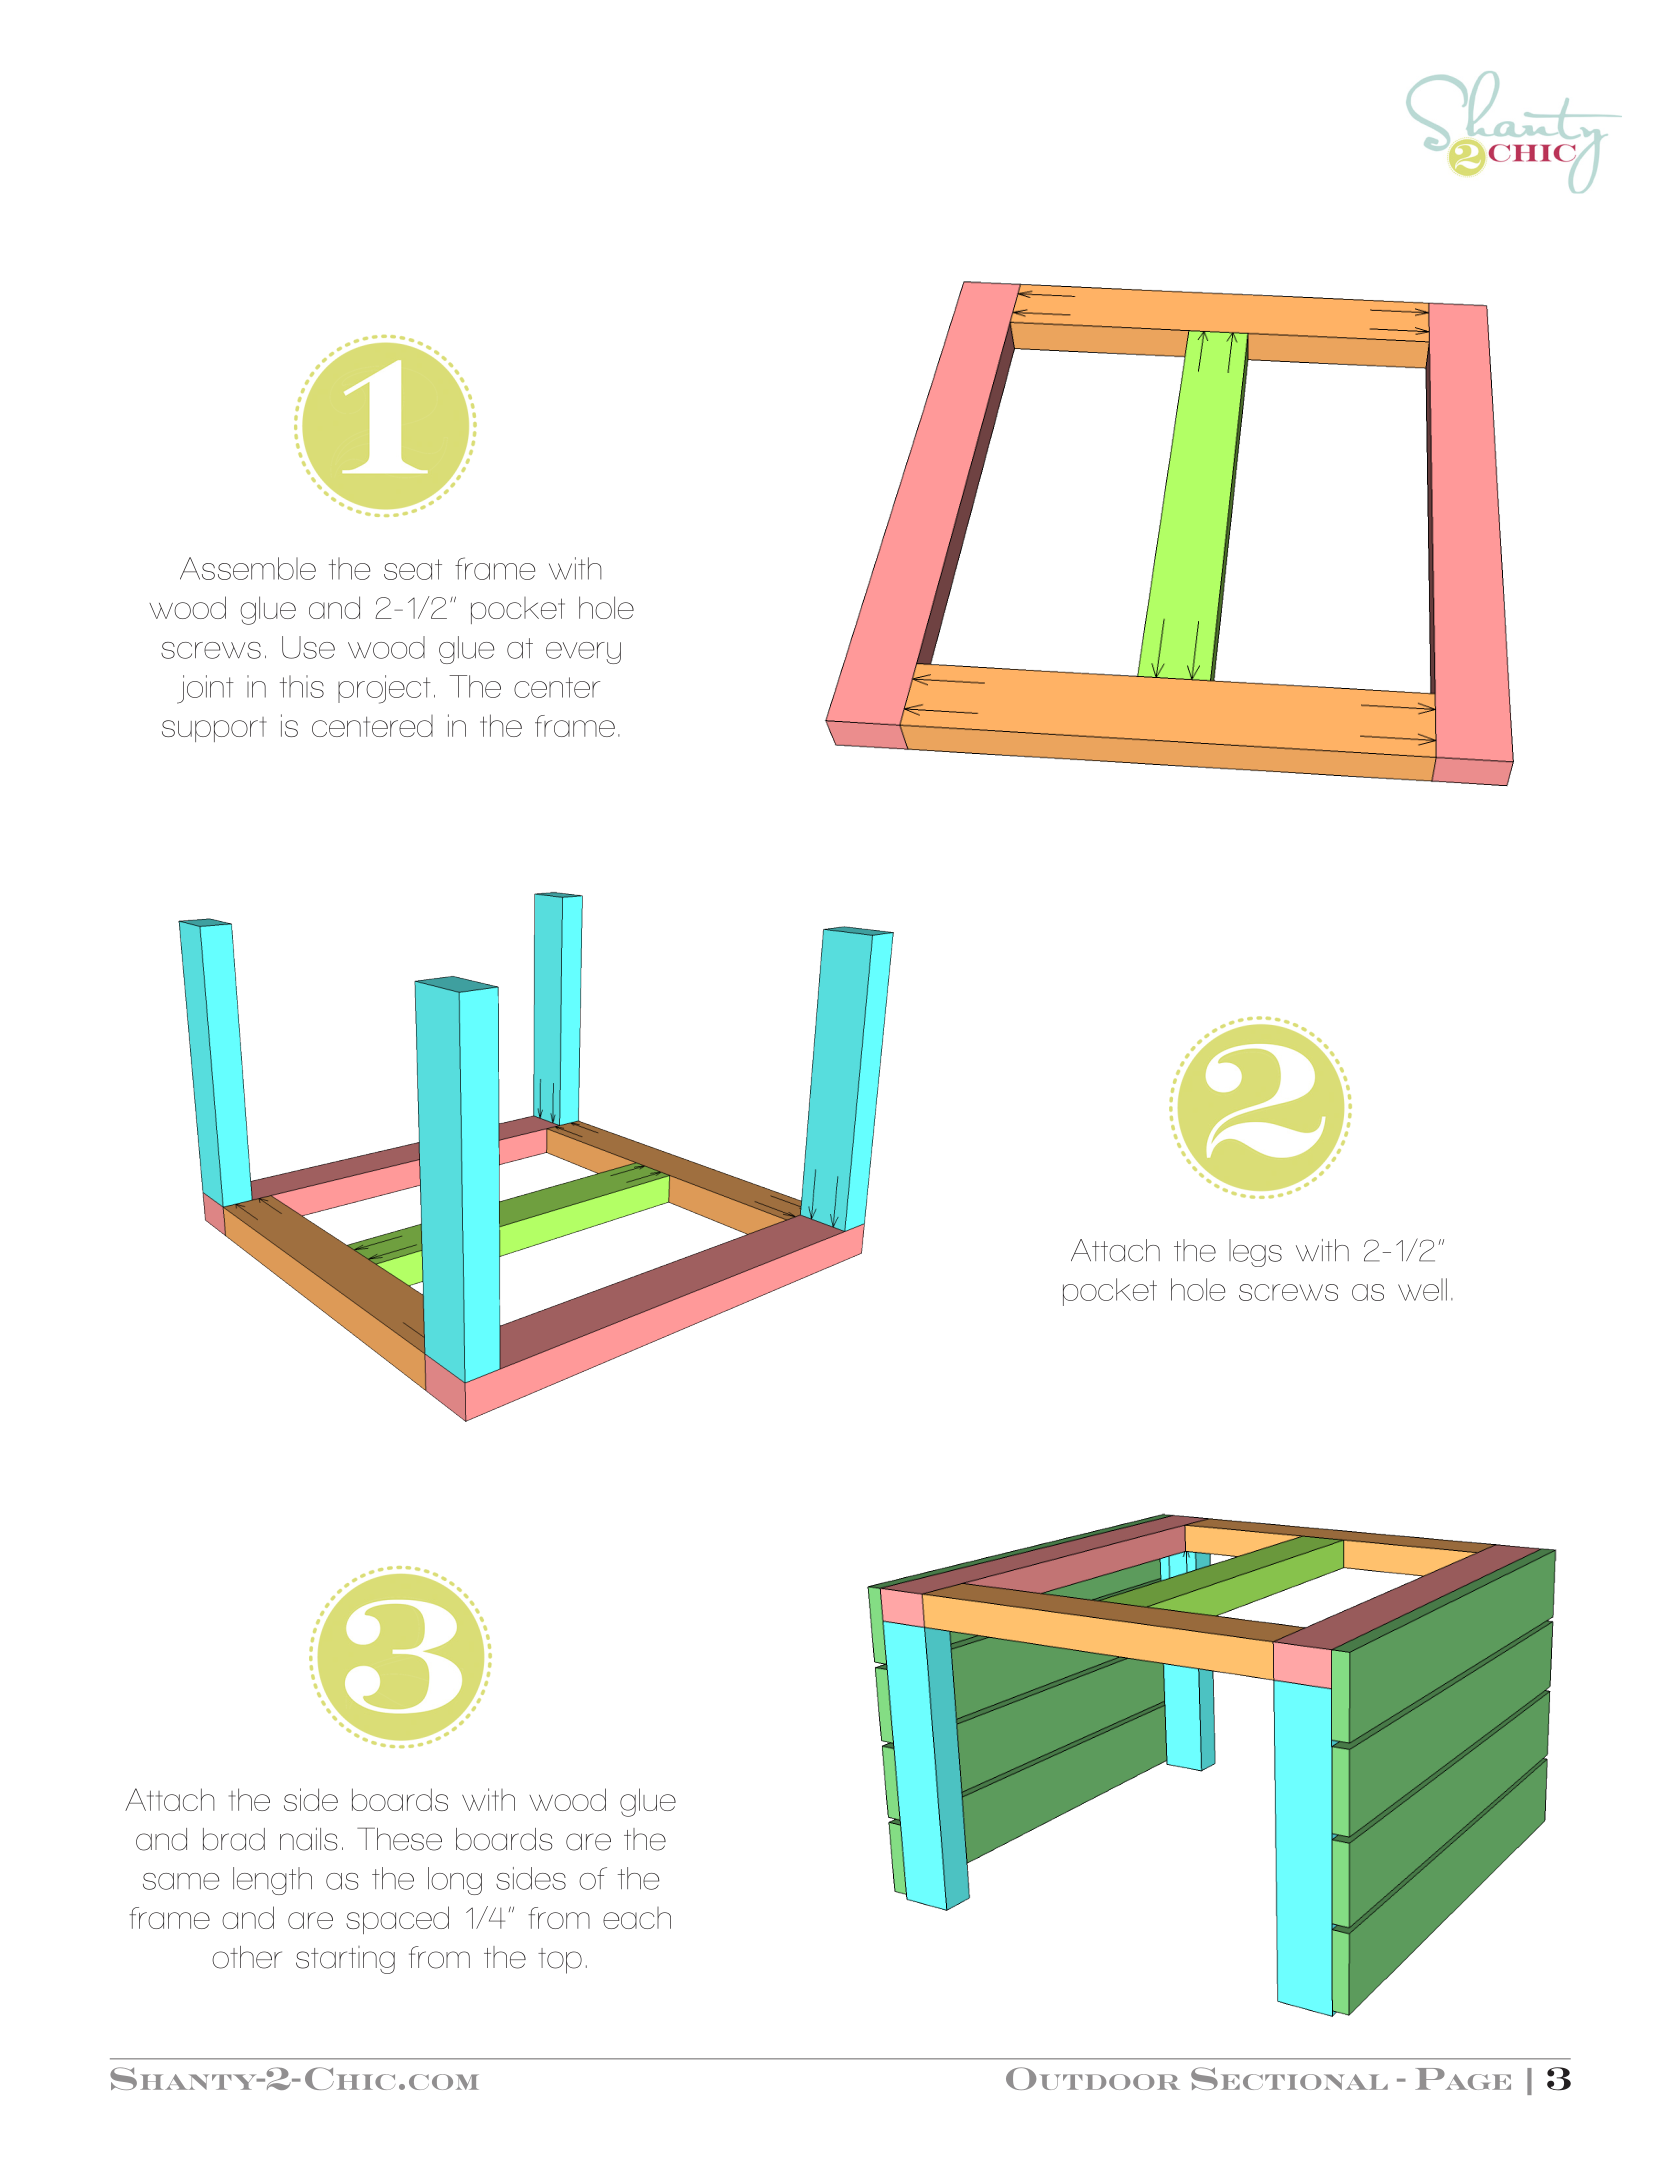 The height and width of the screenshot is (2163, 1671). What do you see at coordinates (413, 569) in the screenshot?
I see `seat` at bounding box center [413, 569].
